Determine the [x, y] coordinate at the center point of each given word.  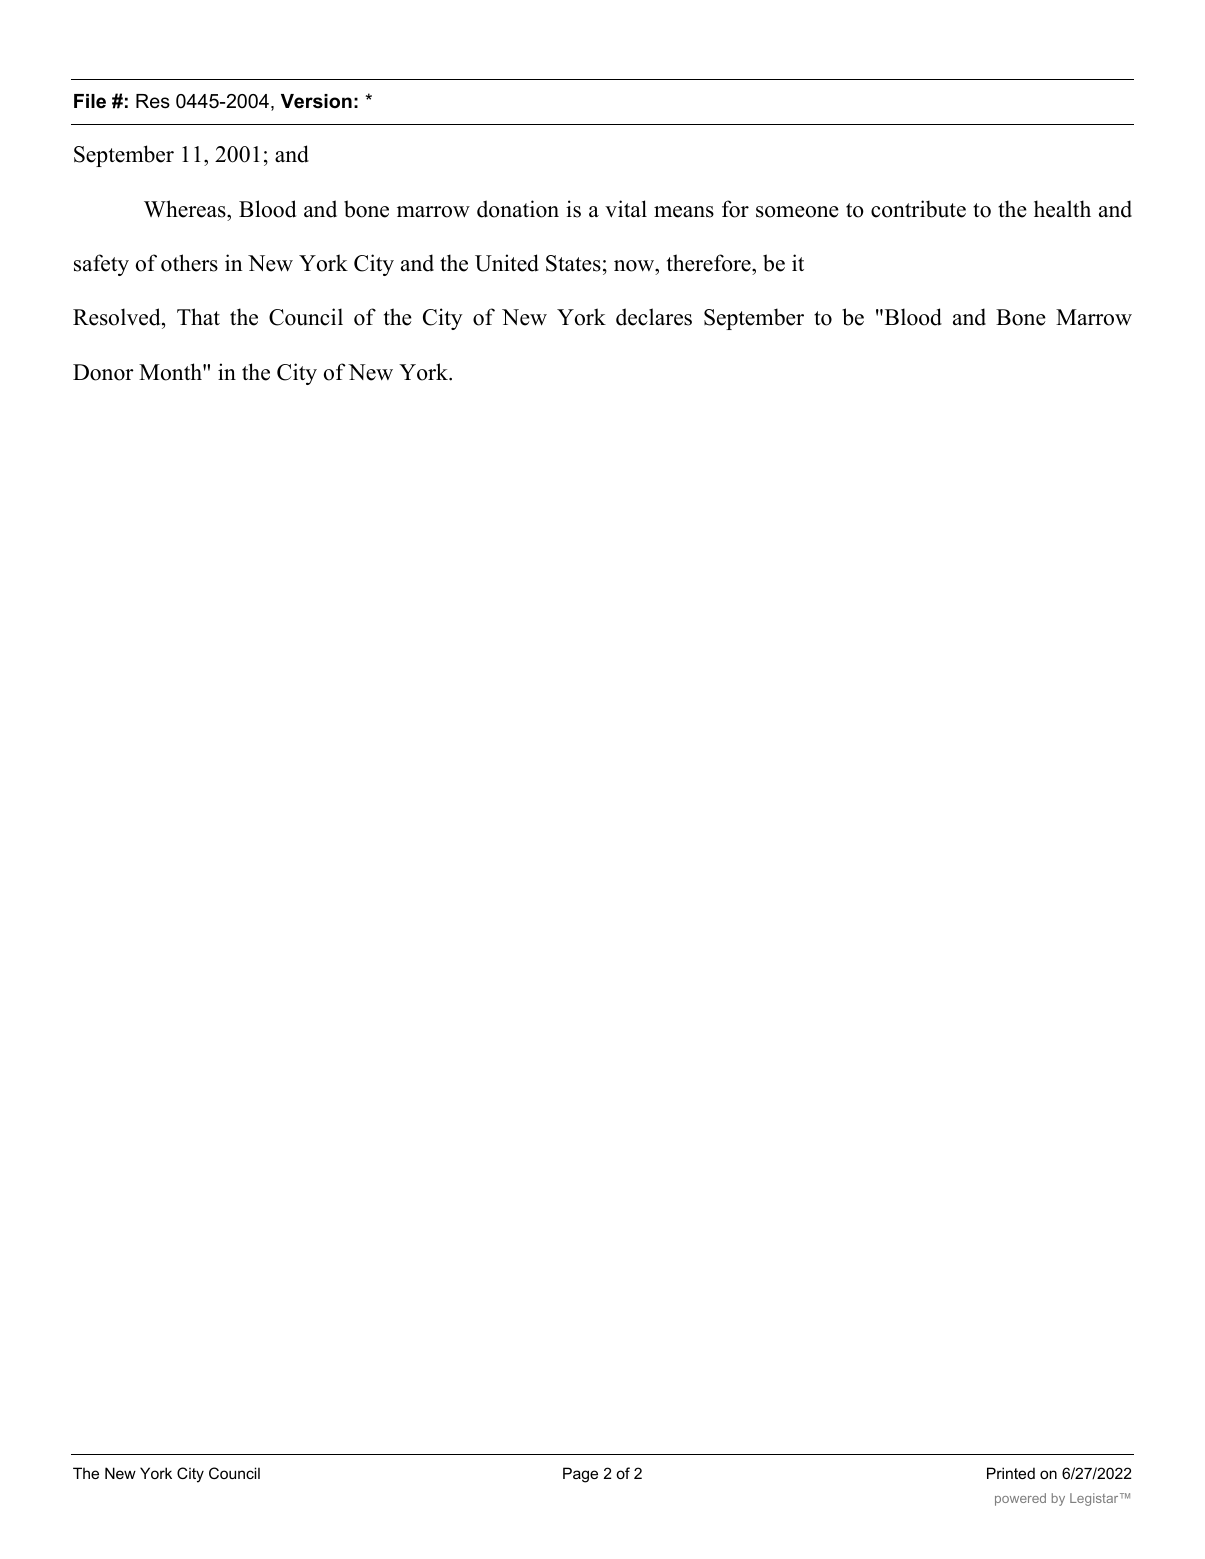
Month [171, 372]
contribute [918, 209]
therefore [710, 263]
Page [580, 1475]
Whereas [186, 209]
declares [654, 317]
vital [626, 209]
